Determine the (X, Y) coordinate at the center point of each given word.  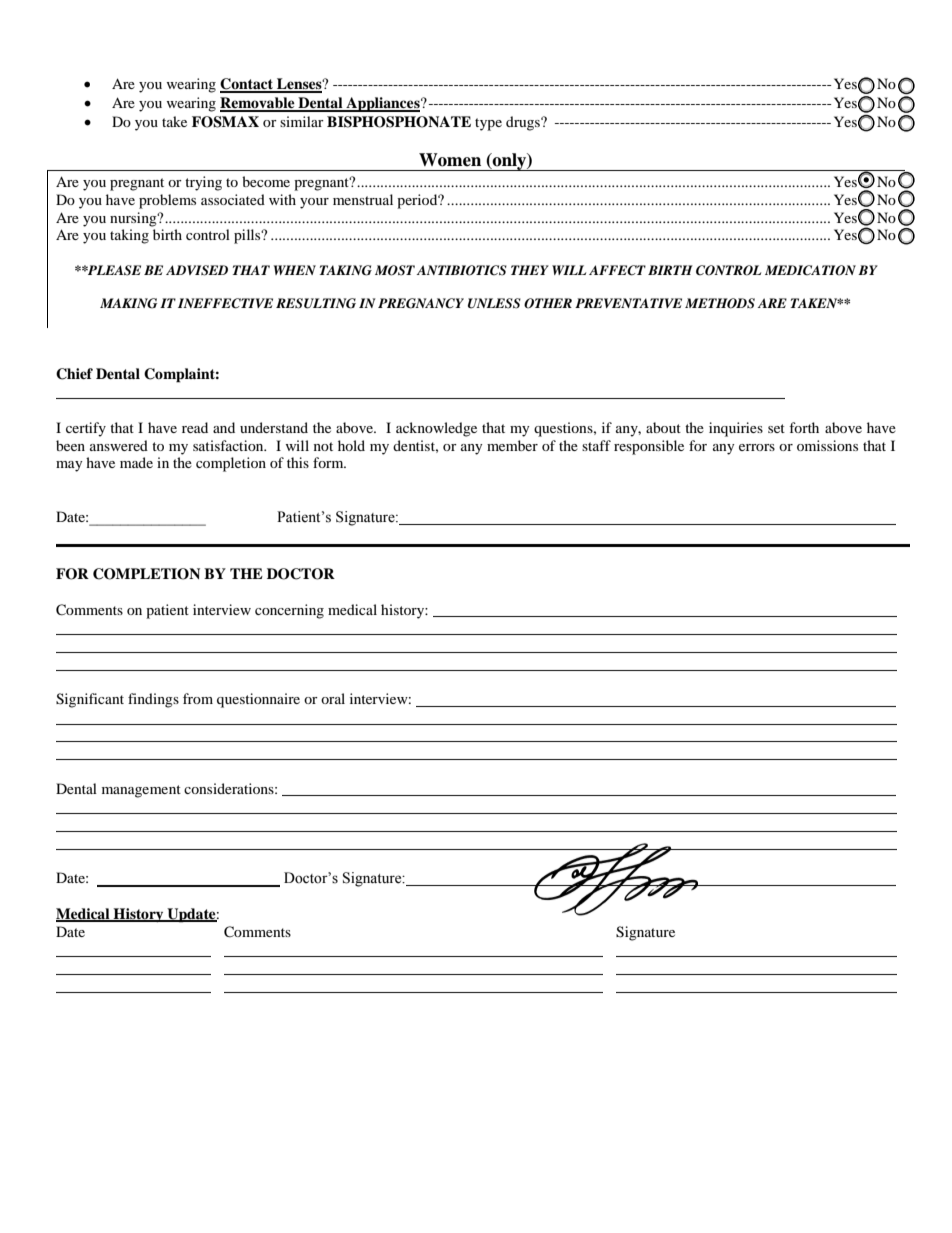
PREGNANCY (421, 303)
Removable (258, 104)
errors (757, 447)
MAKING (128, 303)
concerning (289, 611)
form (329, 462)
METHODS (720, 303)
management (141, 791)
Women (450, 160)
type (488, 124)
